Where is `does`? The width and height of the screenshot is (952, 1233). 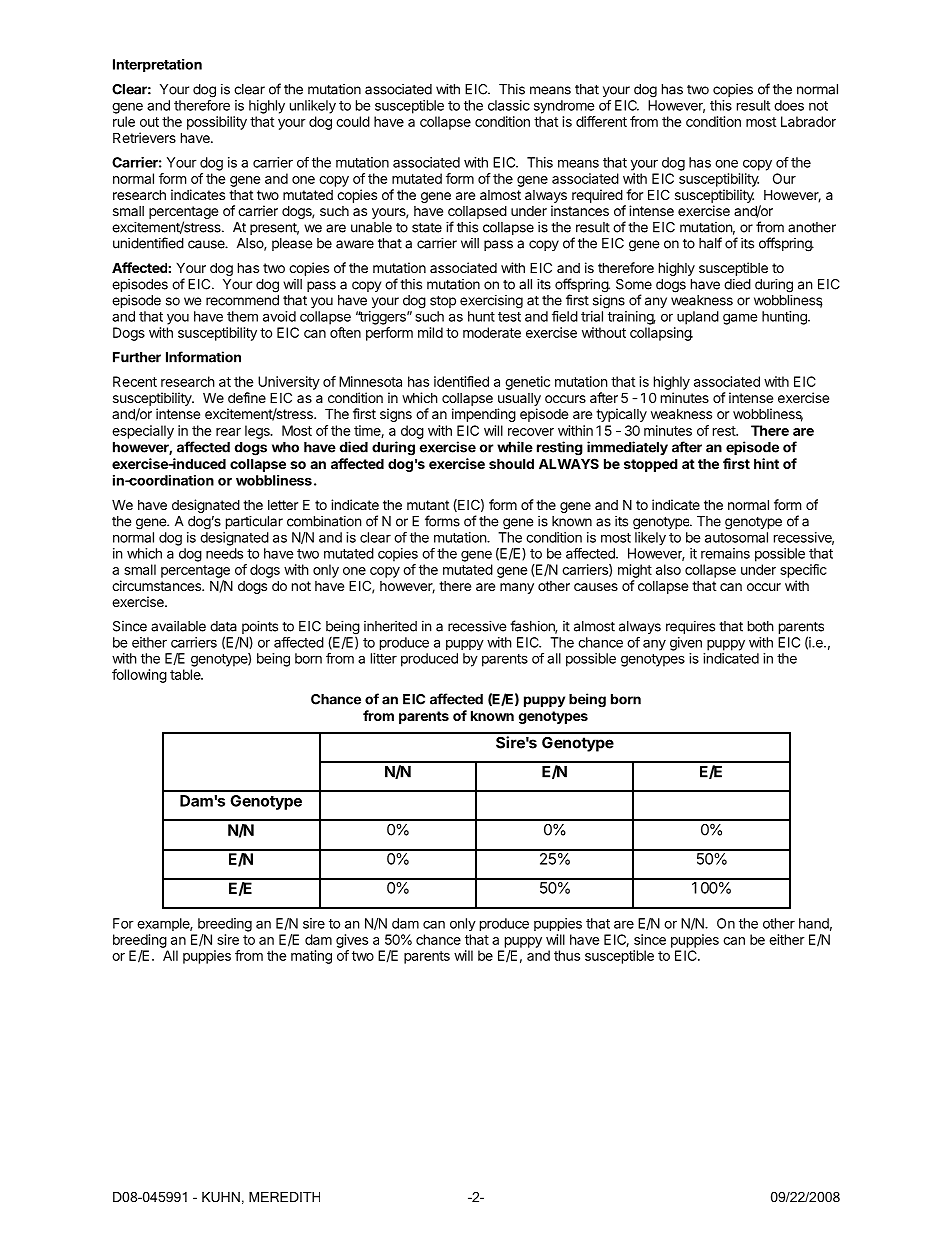
does is located at coordinates (789, 105).
